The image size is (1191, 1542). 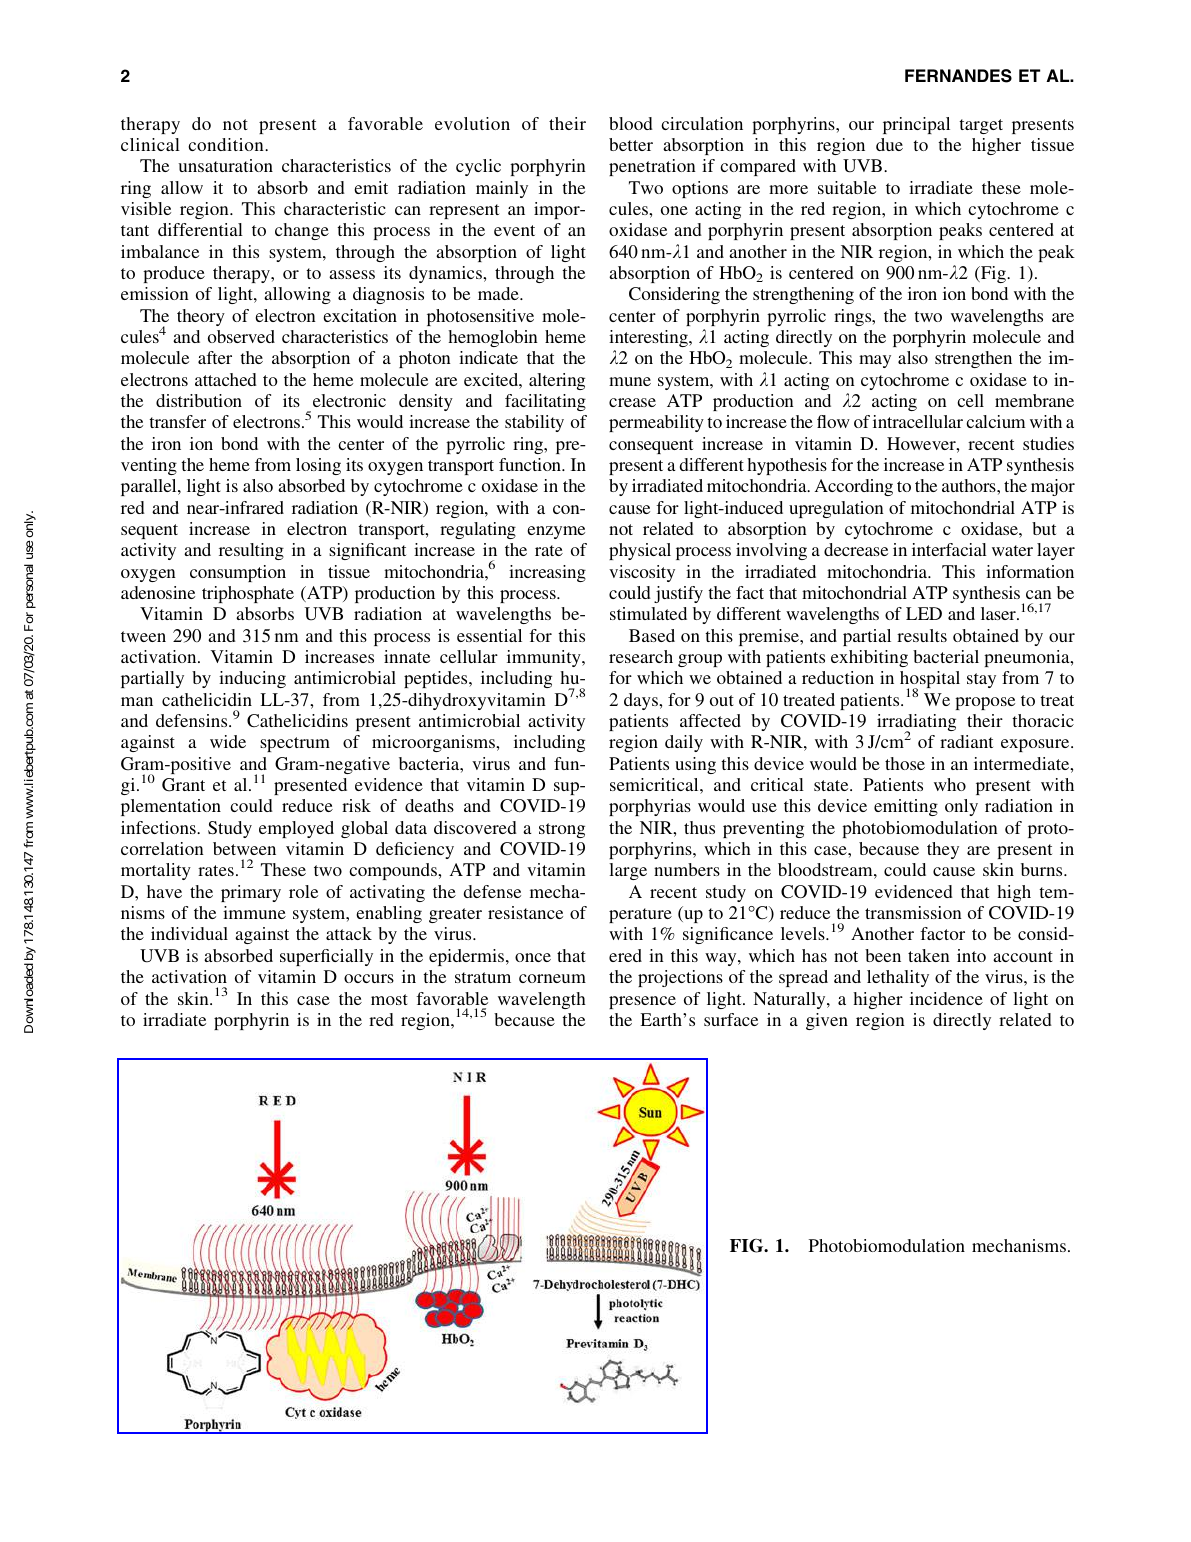 I want to click on attached, so click(x=226, y=379).
